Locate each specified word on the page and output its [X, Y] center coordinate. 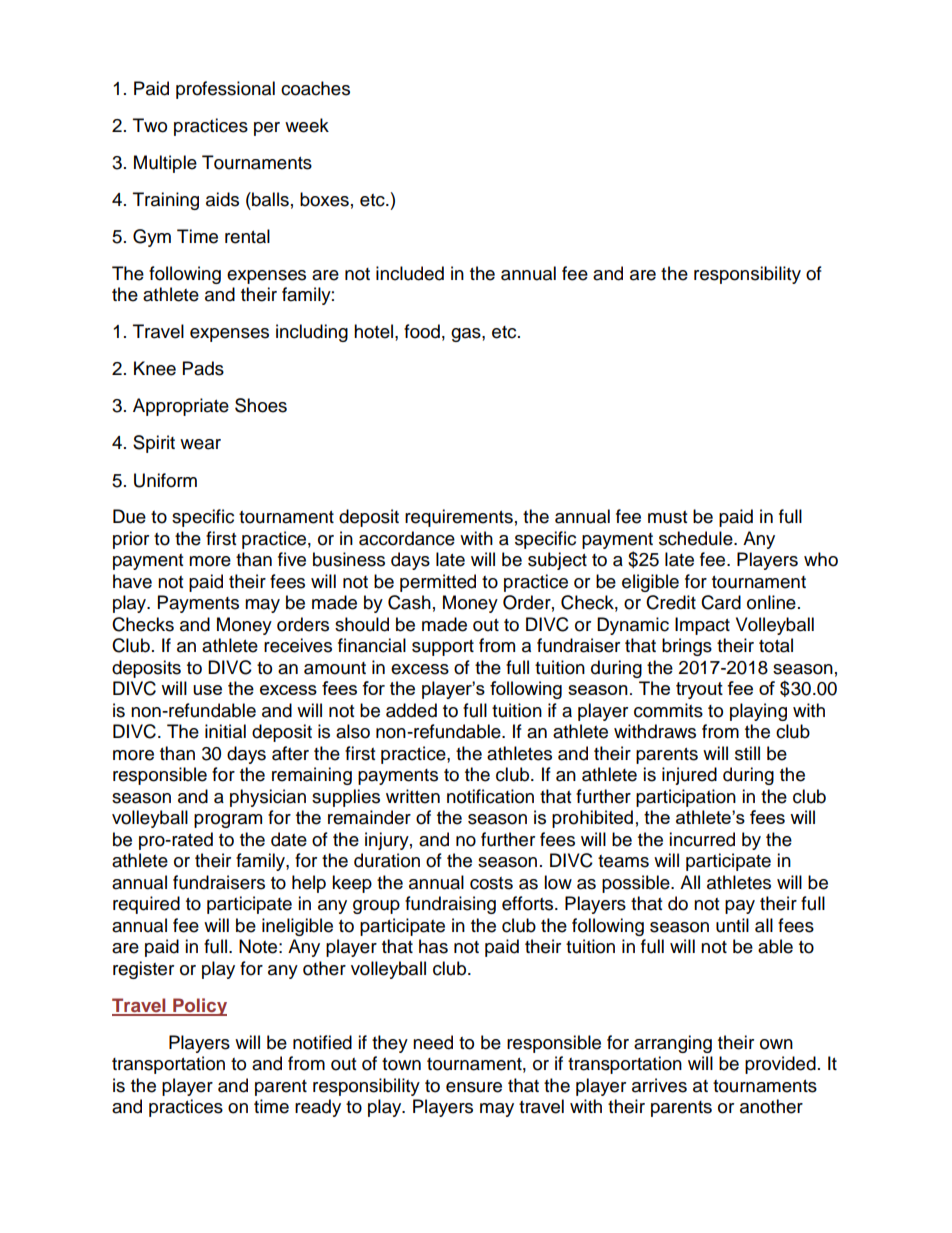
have [132, 581]
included [410, 273]
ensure [474, 1087]
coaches [315, 88]
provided [780, 1065]
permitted [438, 583]
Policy [199, 1007]
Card [721, 602]
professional [225, 90]
